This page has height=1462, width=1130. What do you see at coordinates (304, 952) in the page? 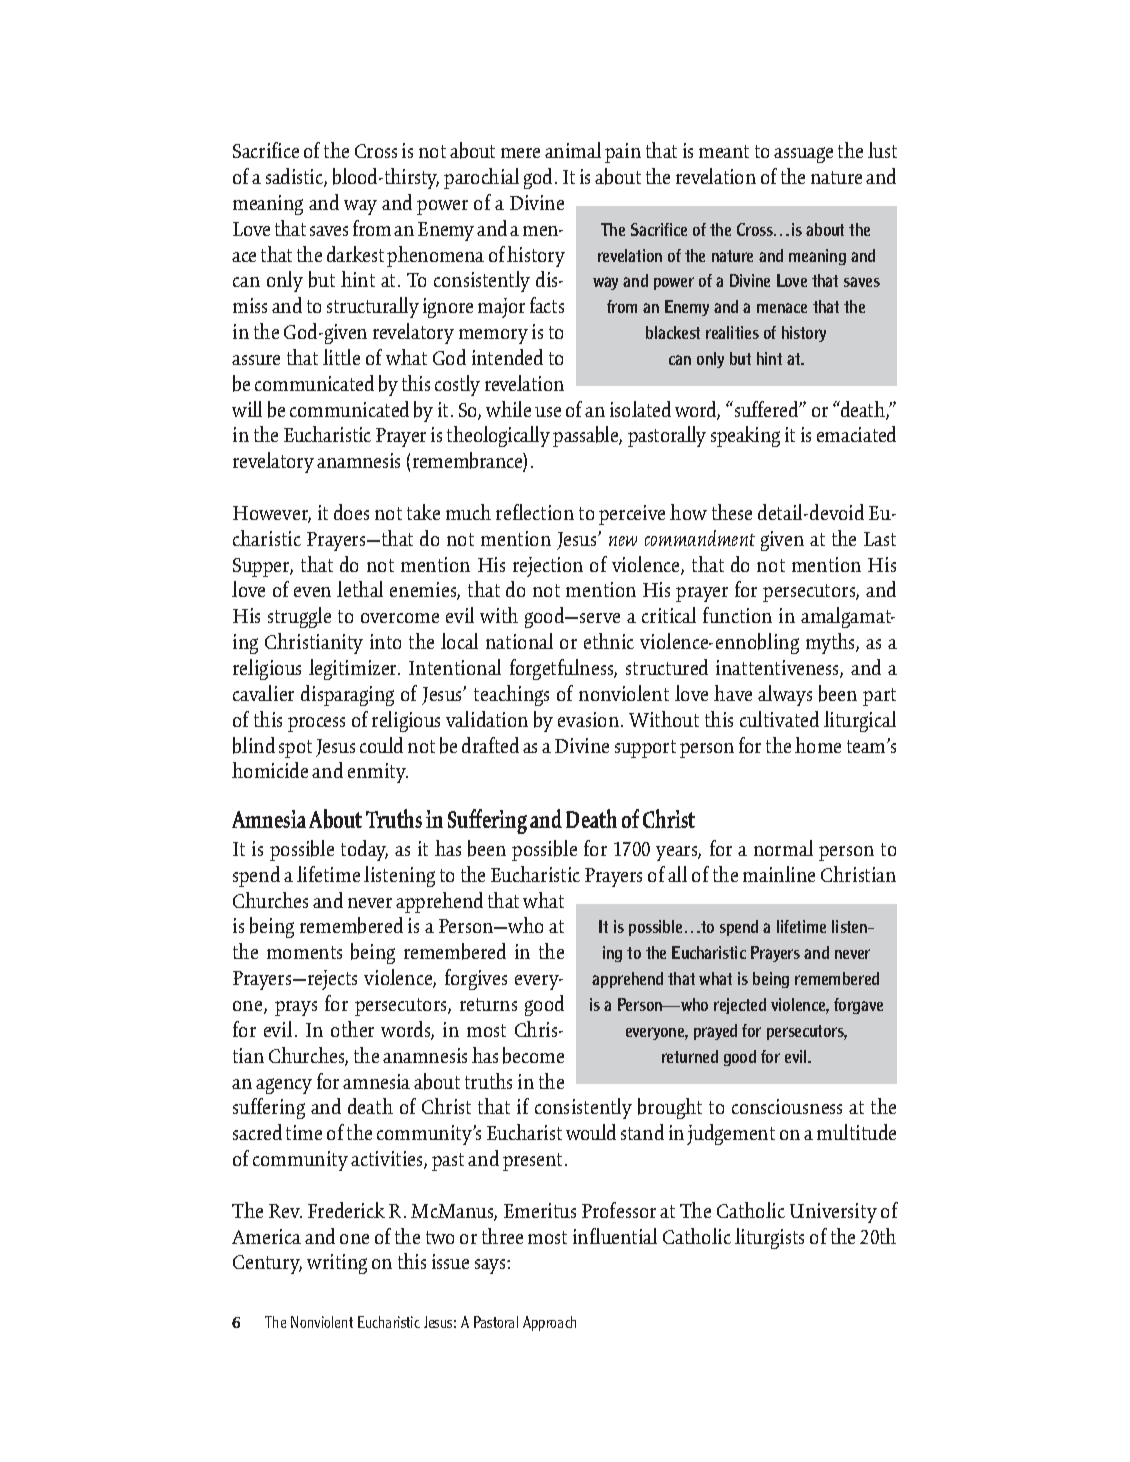
I see `moments` at bounding box center [304, 952].
